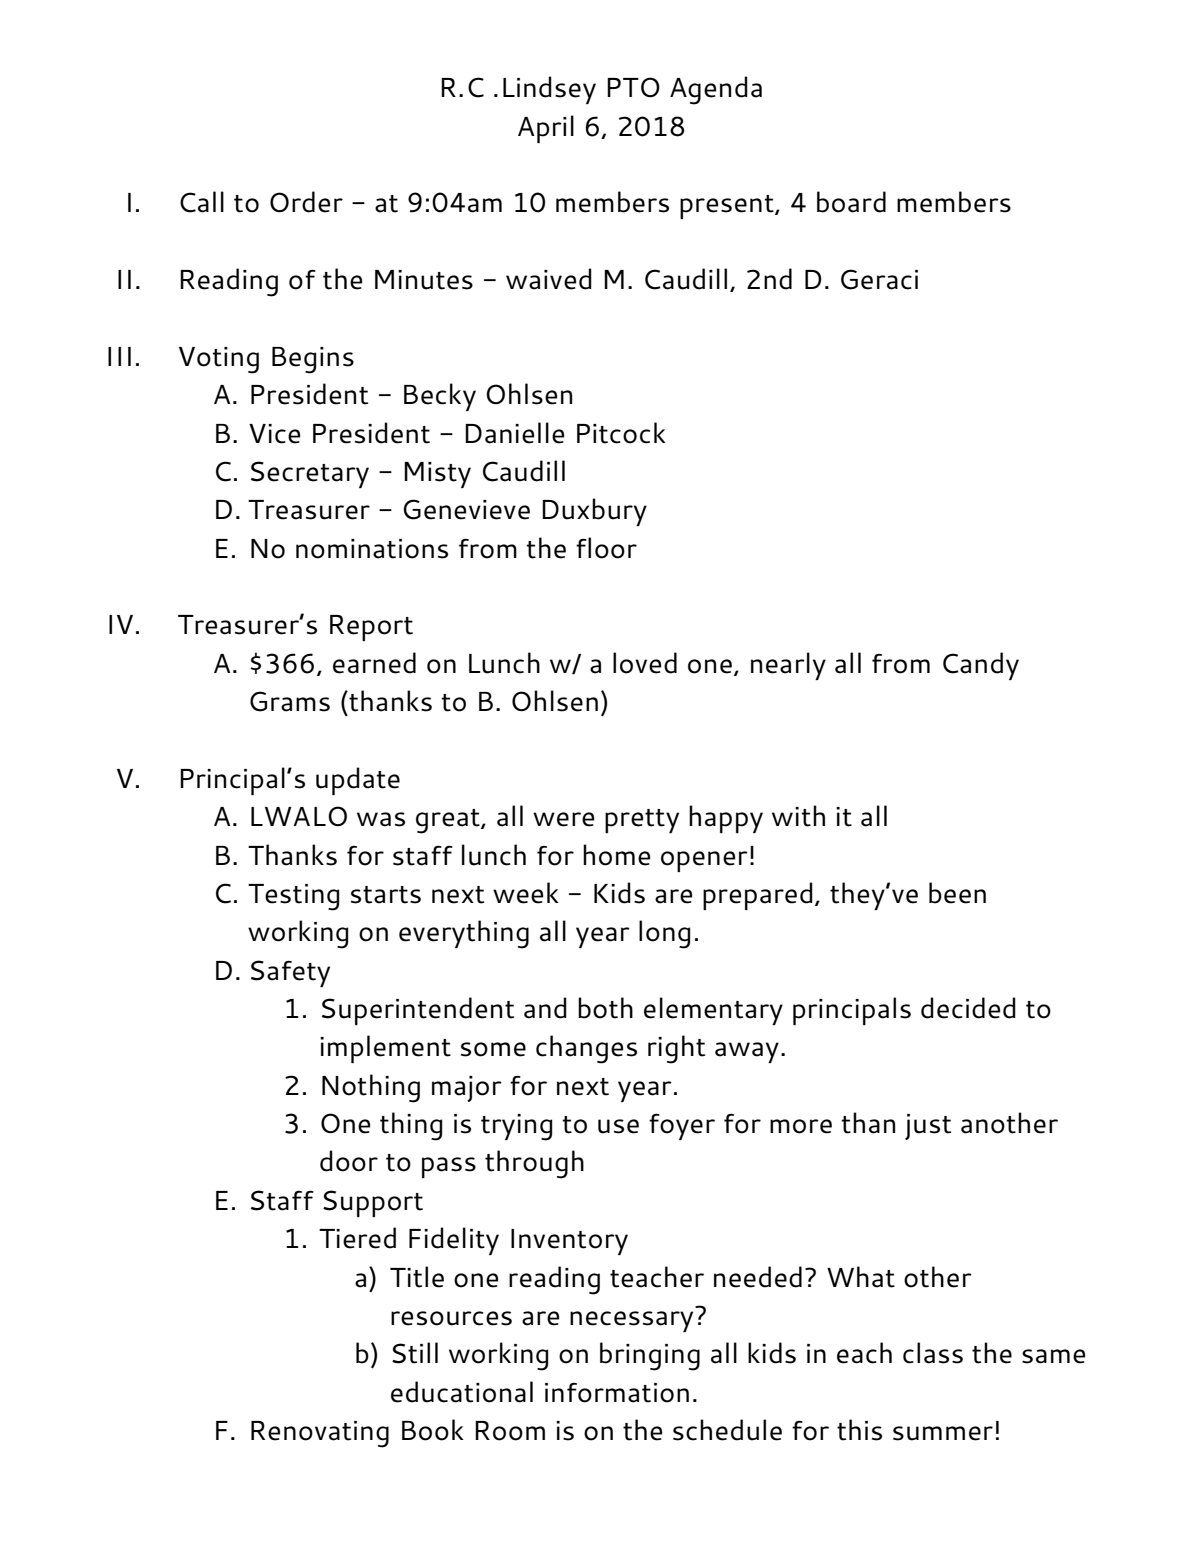 The image size is (1204, 1558). Describe the element at coordinates (320, 1434) in the page. I see `Renovating` at that location.
